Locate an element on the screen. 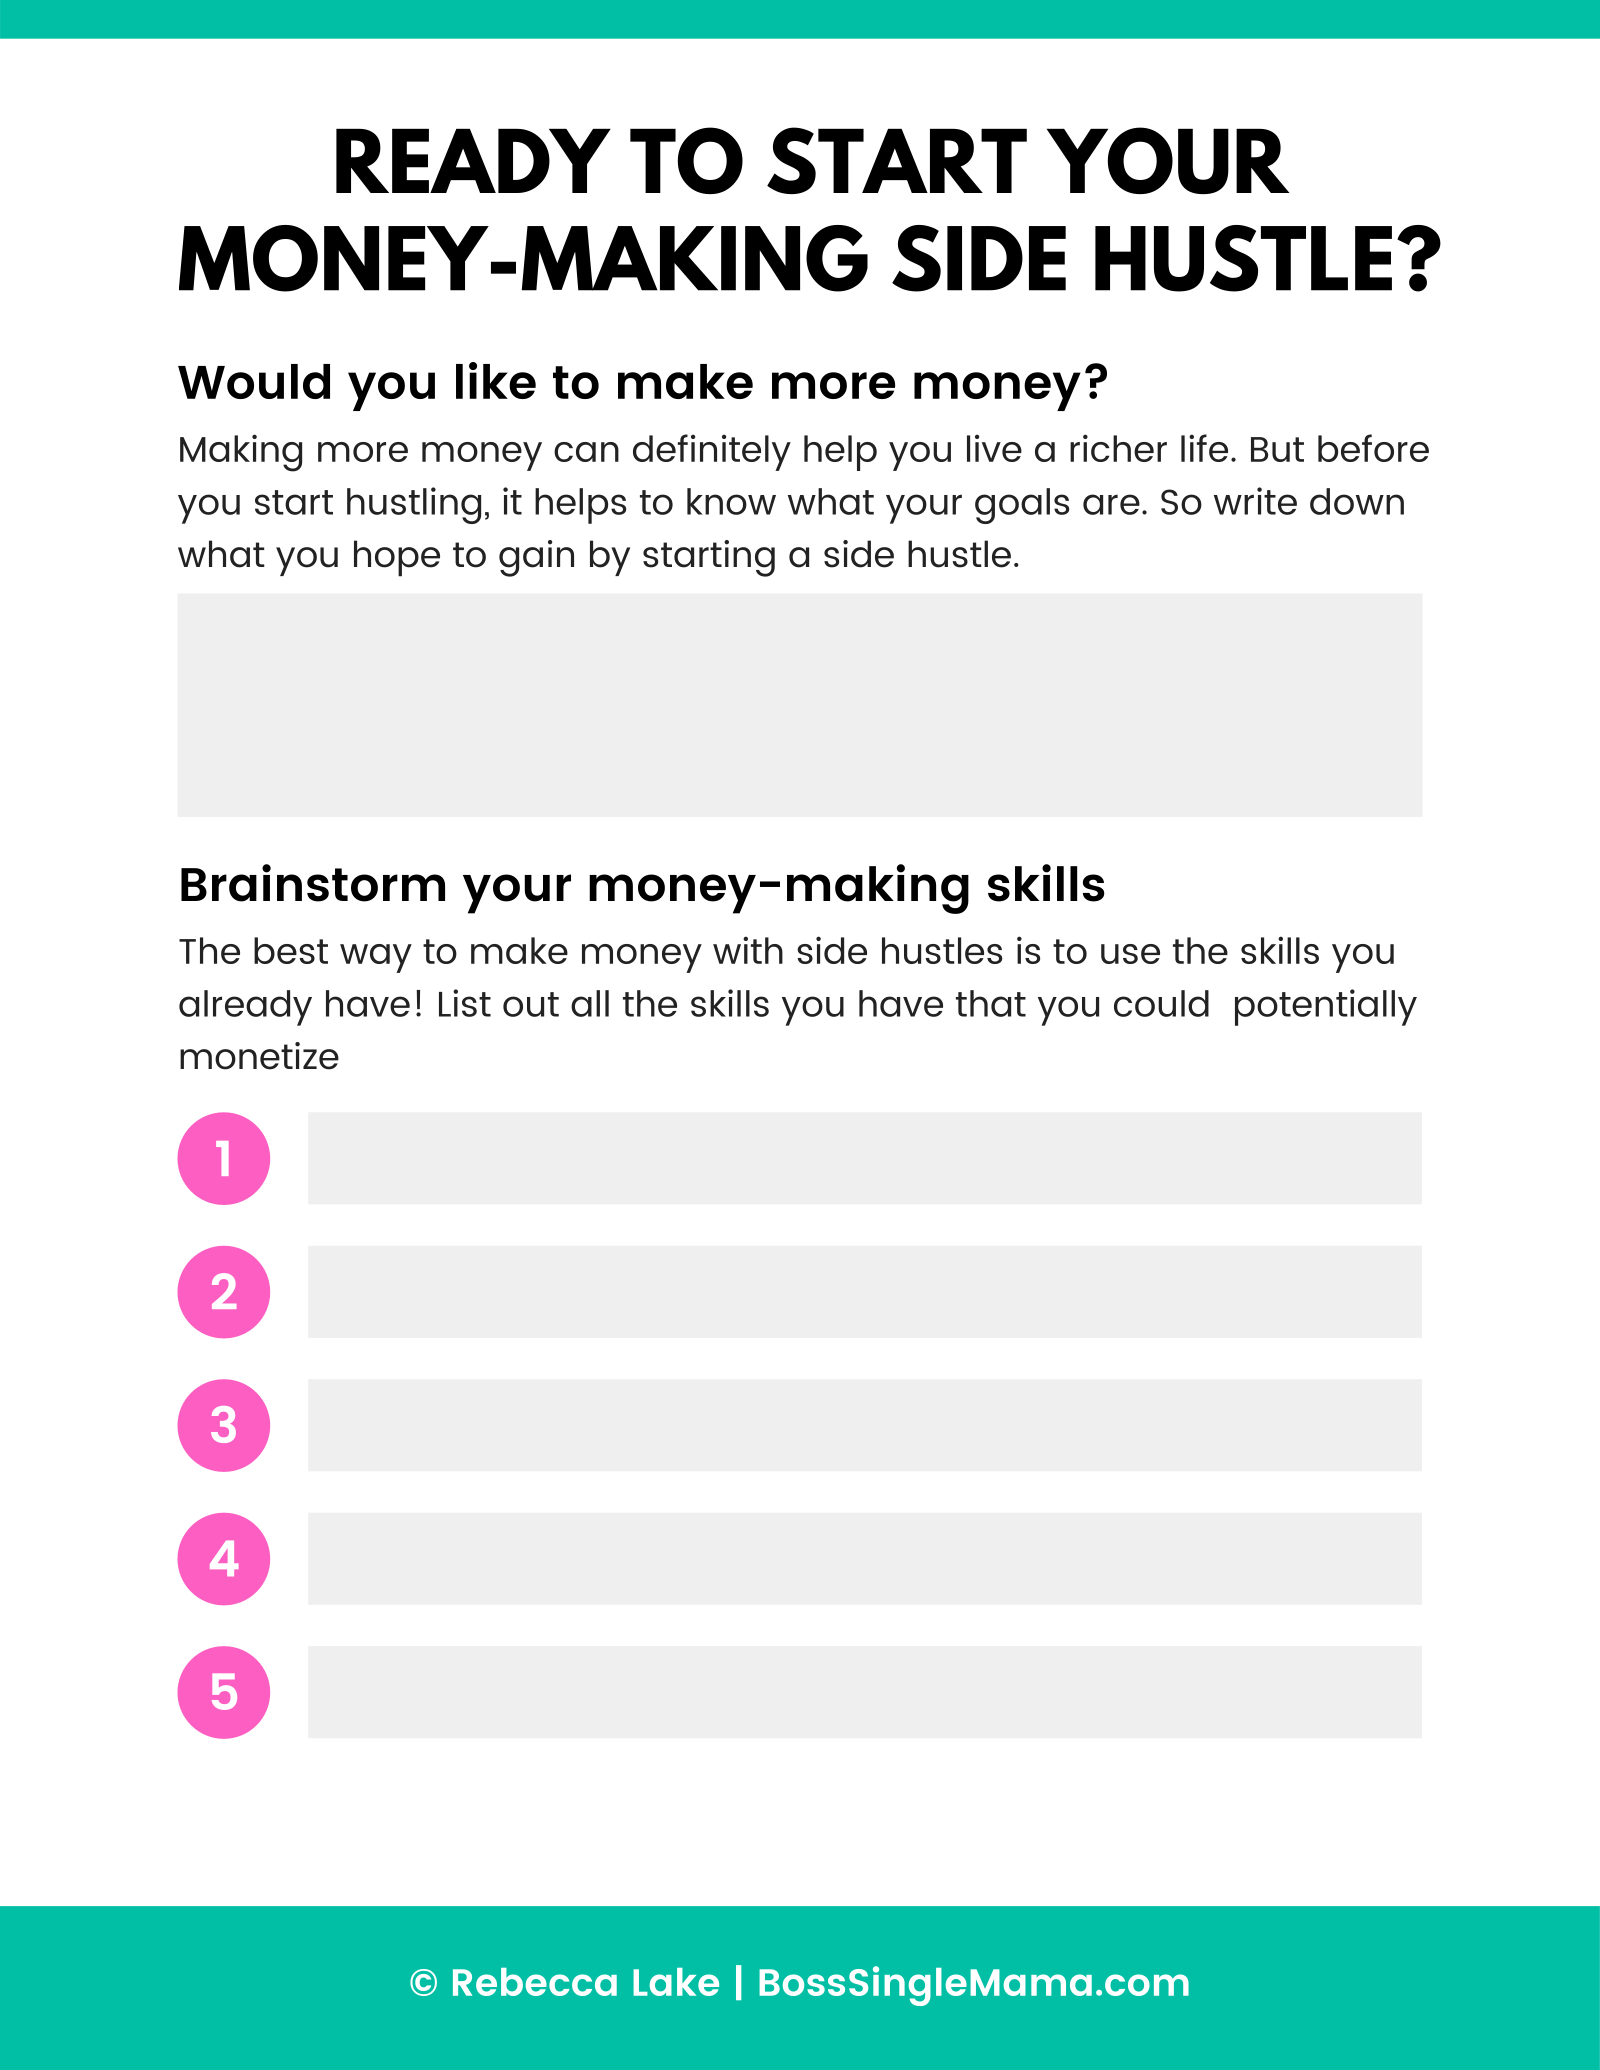 The width and height of the screenshot is (1600, 2070). hustling is located at coordinates (414, 505).
